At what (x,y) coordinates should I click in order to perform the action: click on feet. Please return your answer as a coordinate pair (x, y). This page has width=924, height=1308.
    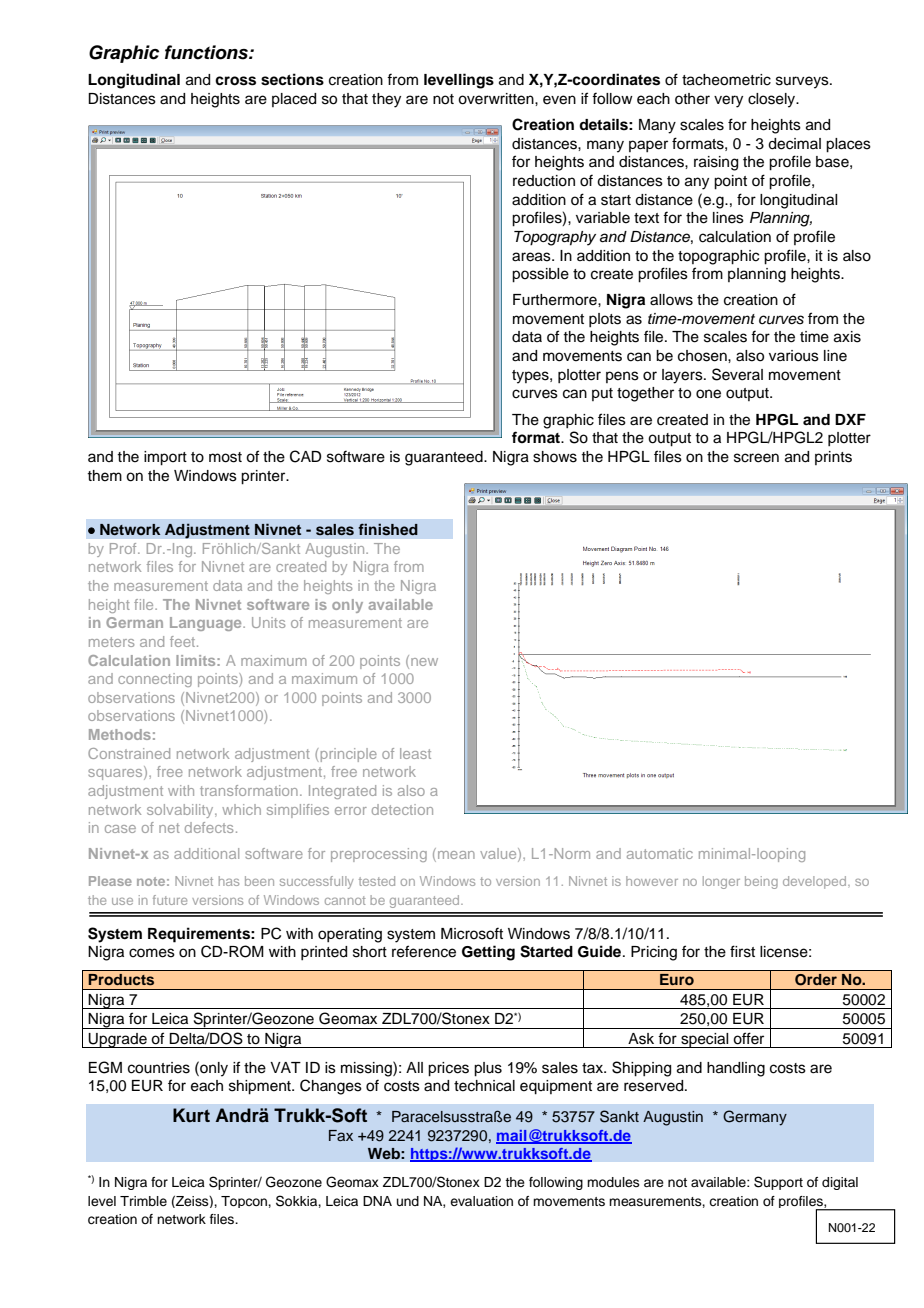
    Looking at the image, I should click on (184, 641).
